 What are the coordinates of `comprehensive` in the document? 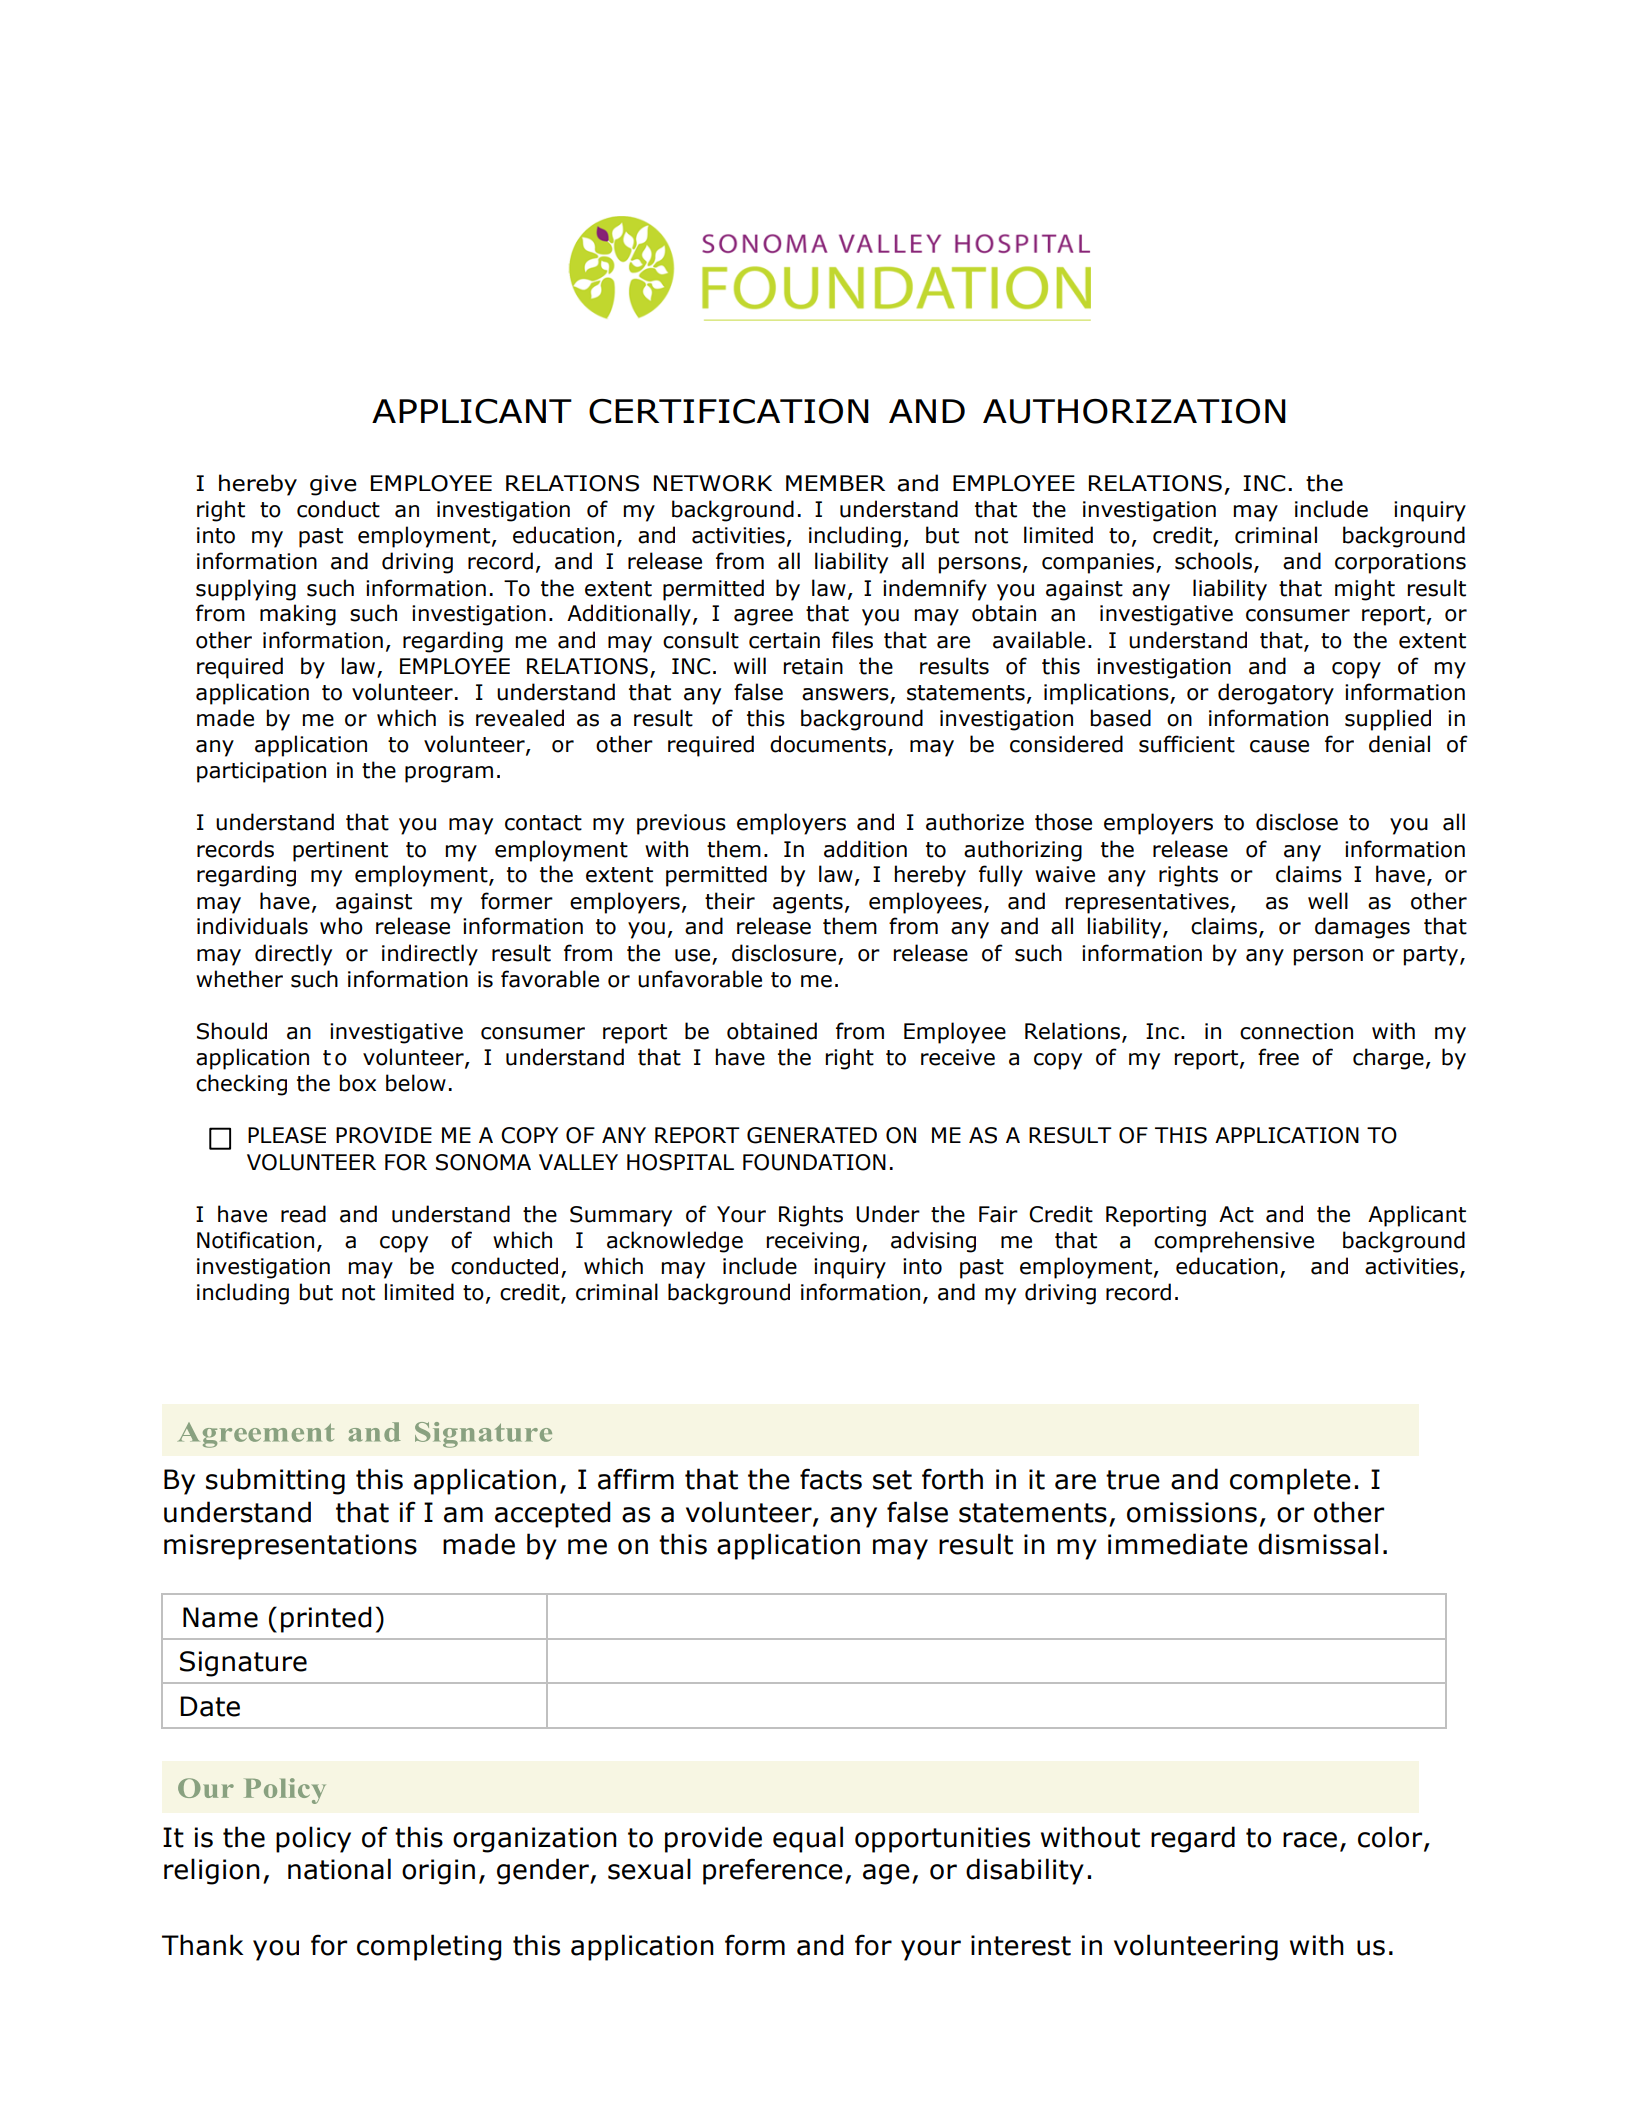 It's located at (1234, 1242).
